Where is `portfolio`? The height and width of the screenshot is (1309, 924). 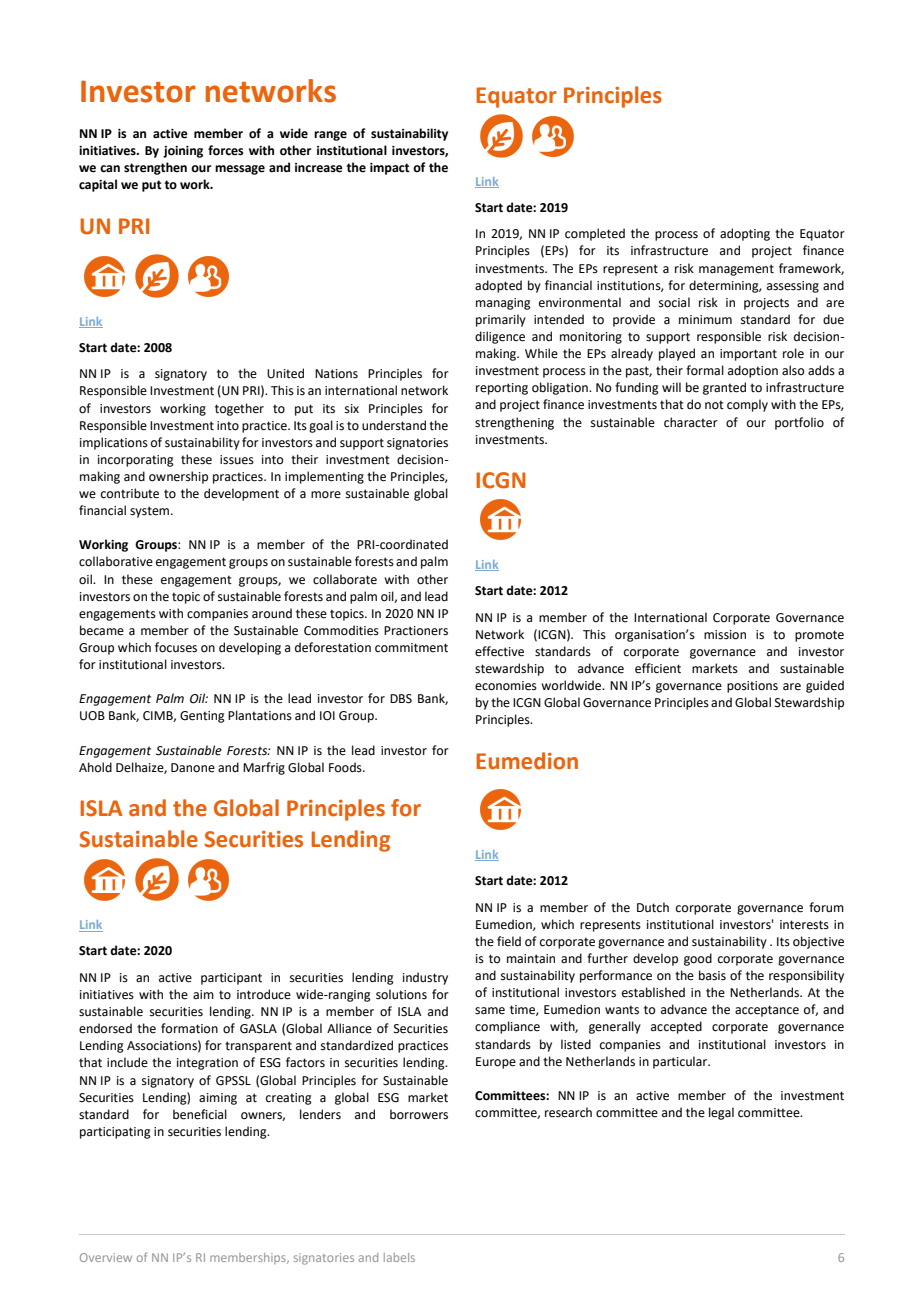
portfolio is located at coordinates (799, 423).
